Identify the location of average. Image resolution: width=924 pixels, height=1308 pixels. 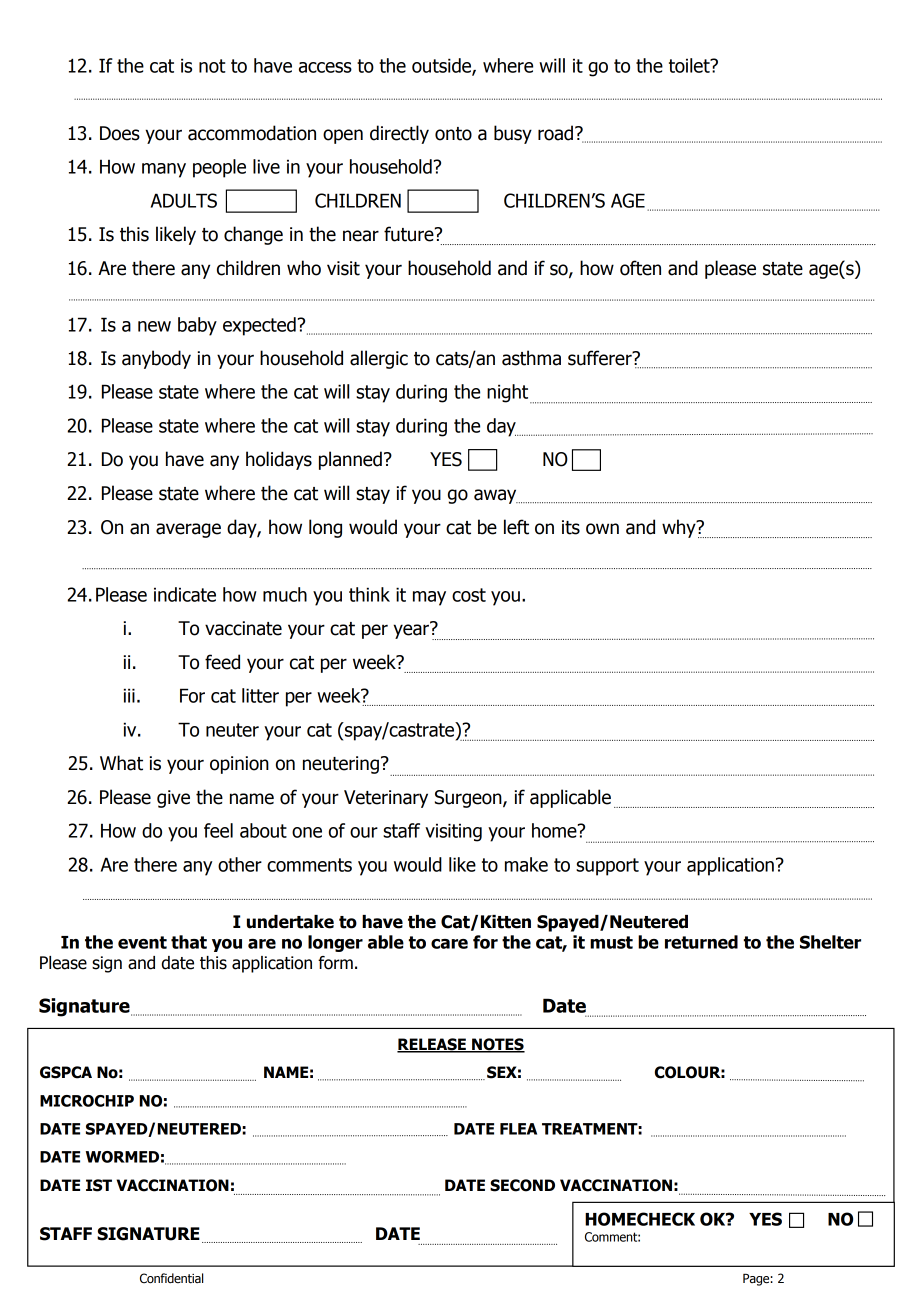
(188, 530).
